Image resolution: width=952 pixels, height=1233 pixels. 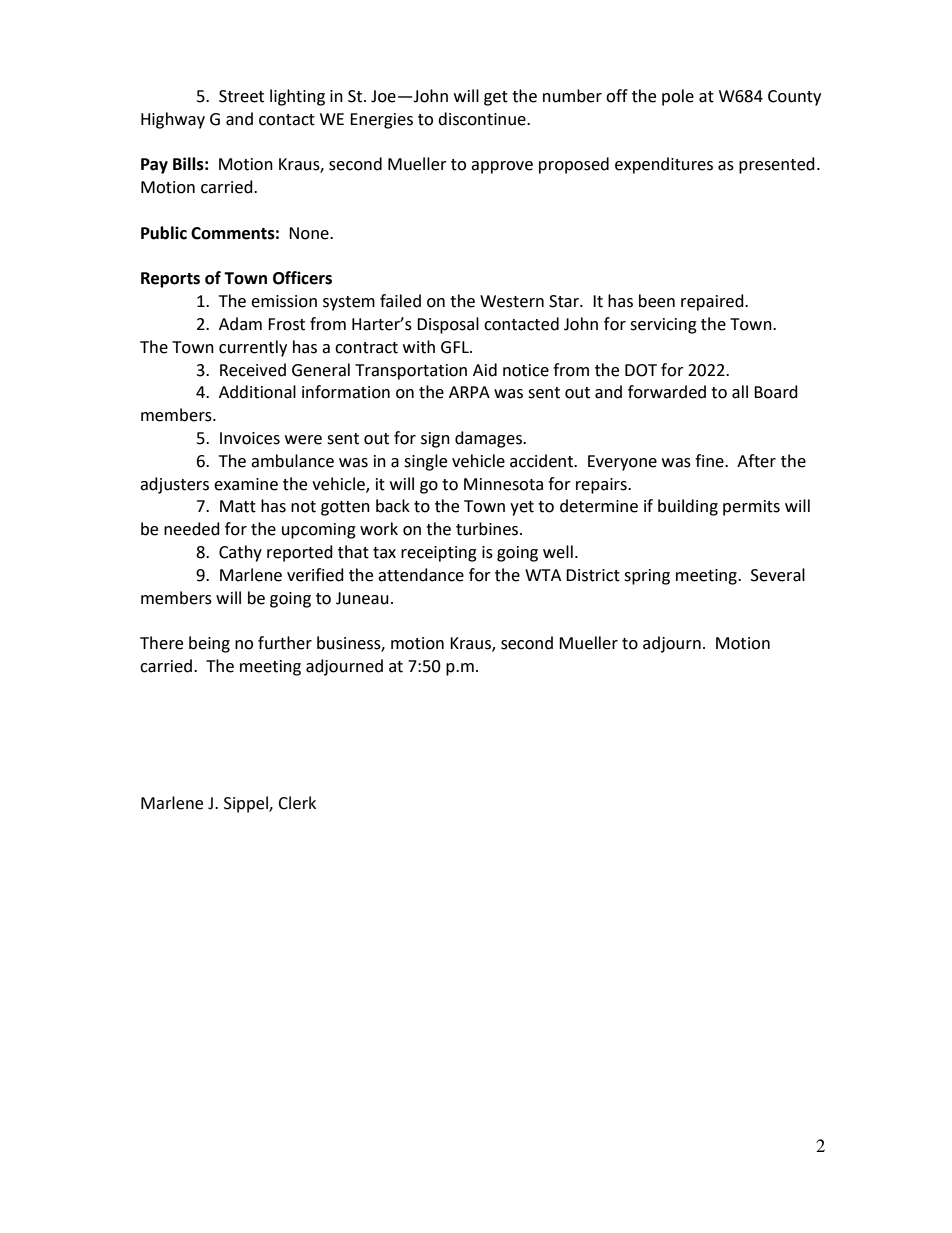 I want to click on pole, so click(x=678, y=97).
